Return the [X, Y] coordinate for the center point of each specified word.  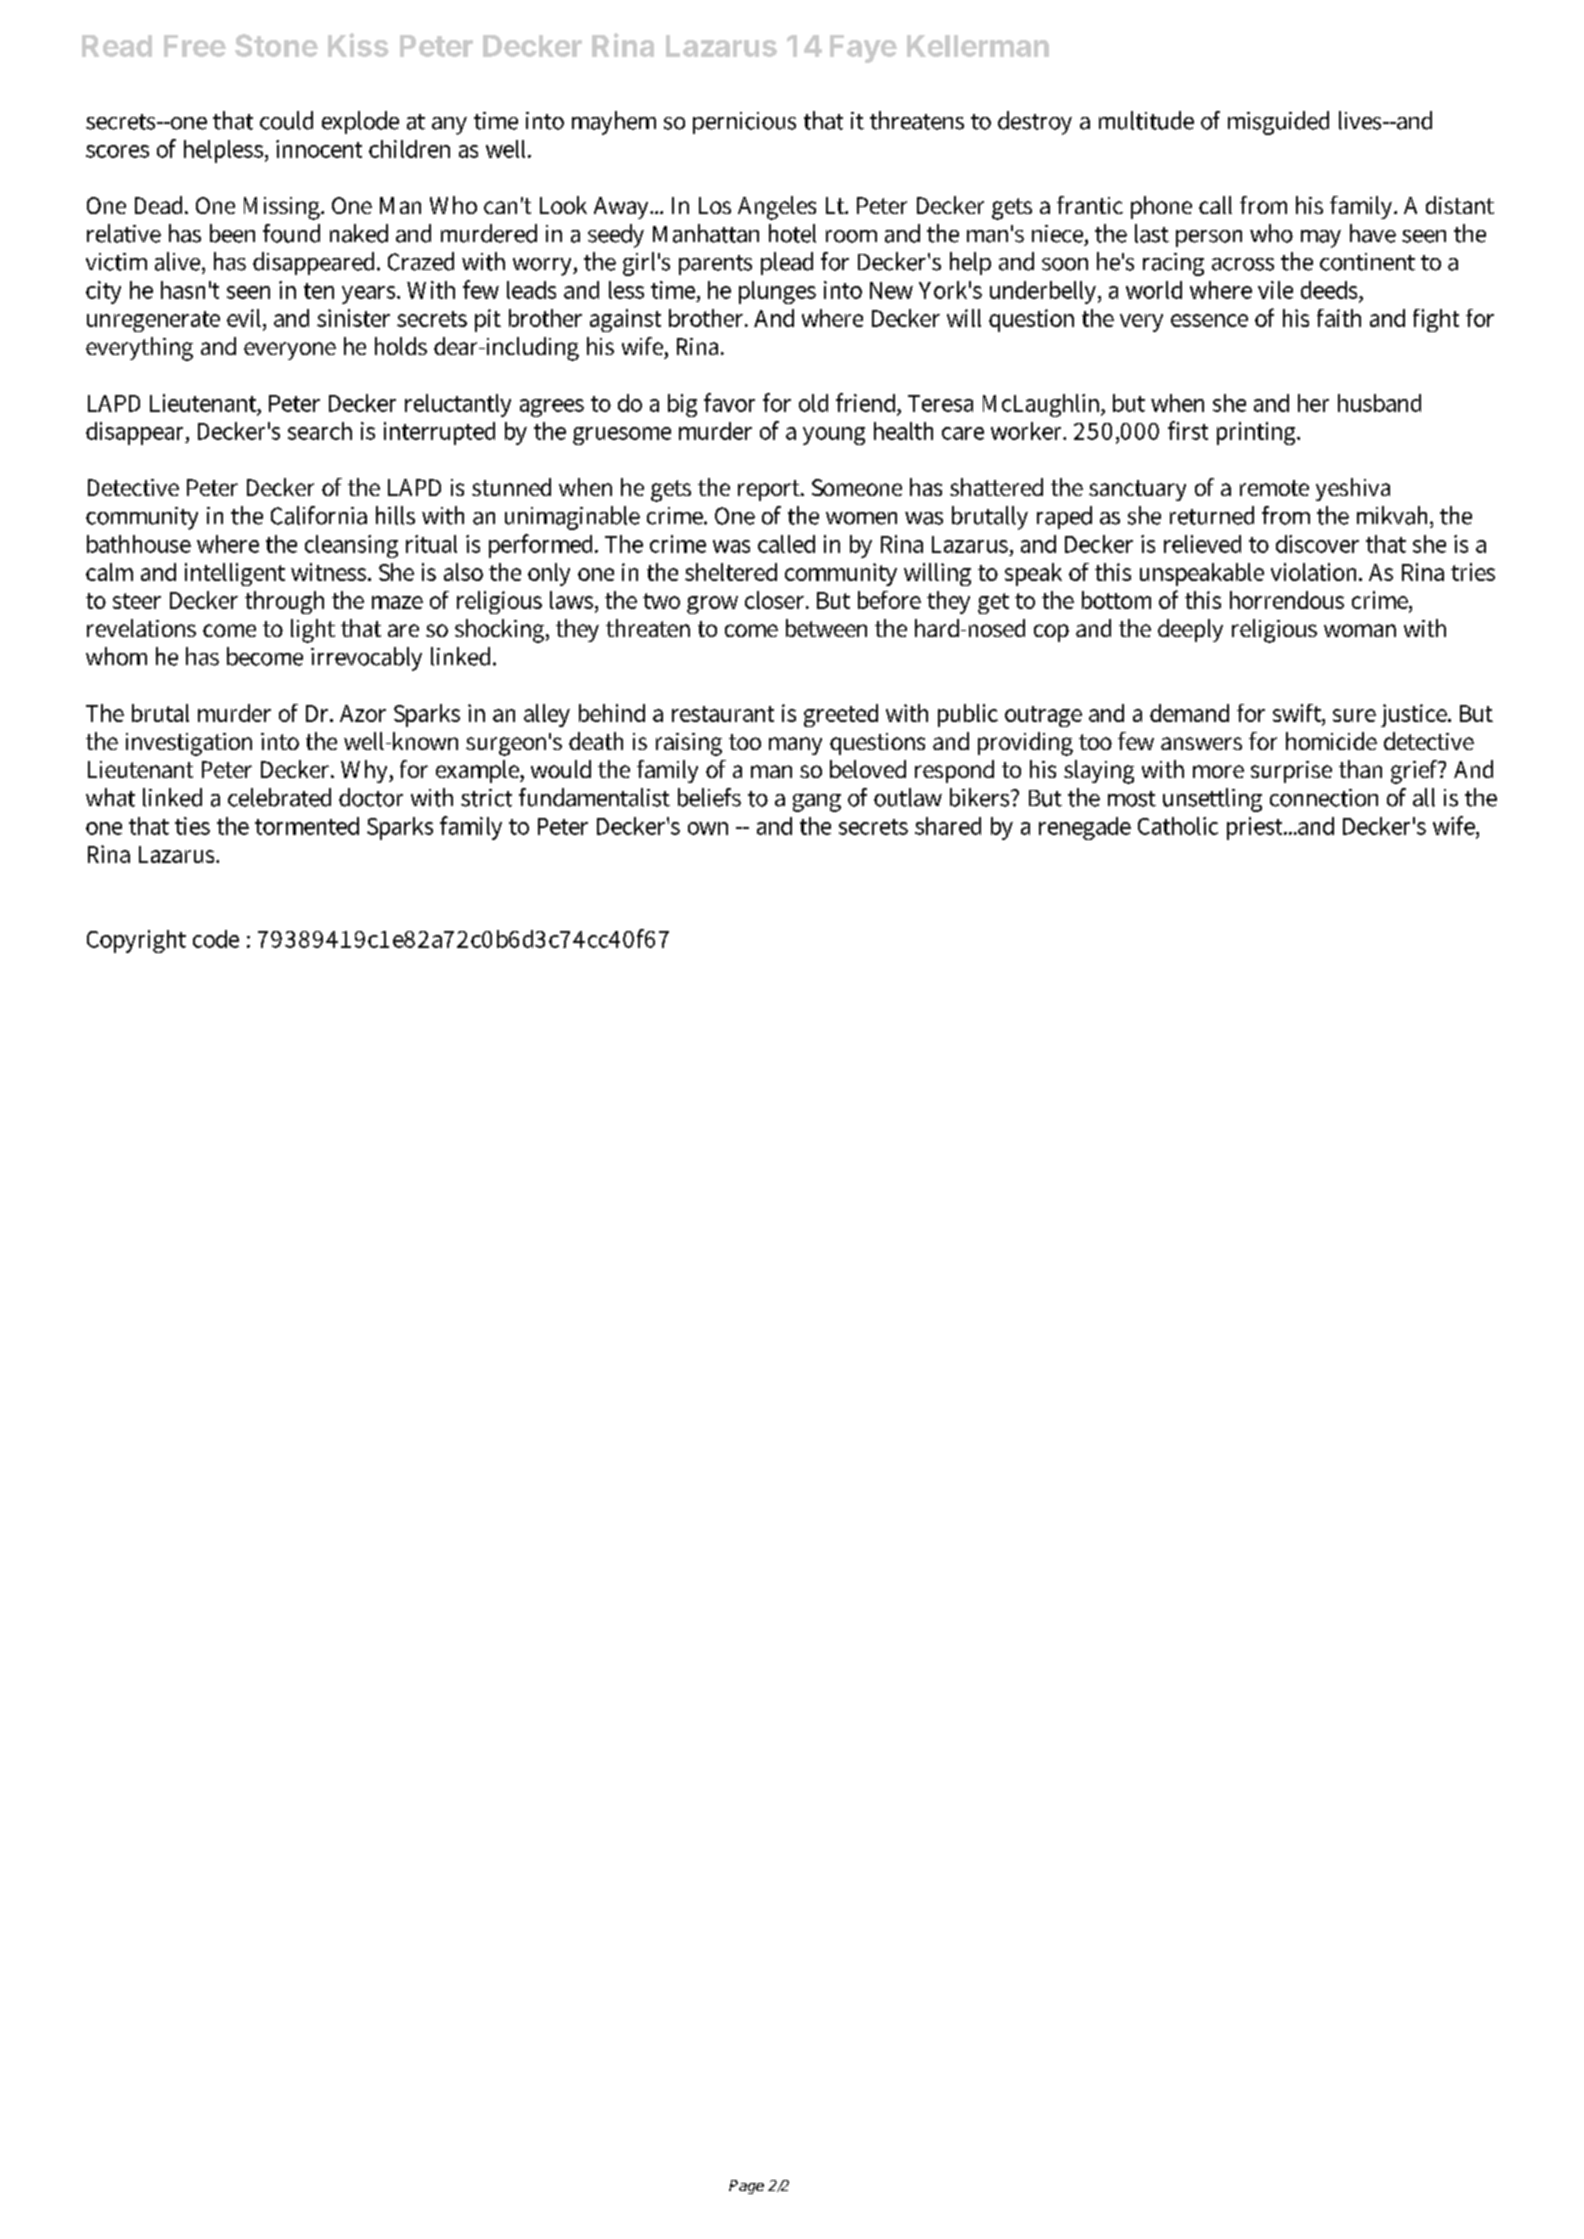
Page [746, 2187]
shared [948, 826]
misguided [1278, 123]
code [216, 939]
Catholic [1178, 826]
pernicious [744, 123]
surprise [1291, 772]
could [286, 120]
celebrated [279, 797]
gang [817, 803]
